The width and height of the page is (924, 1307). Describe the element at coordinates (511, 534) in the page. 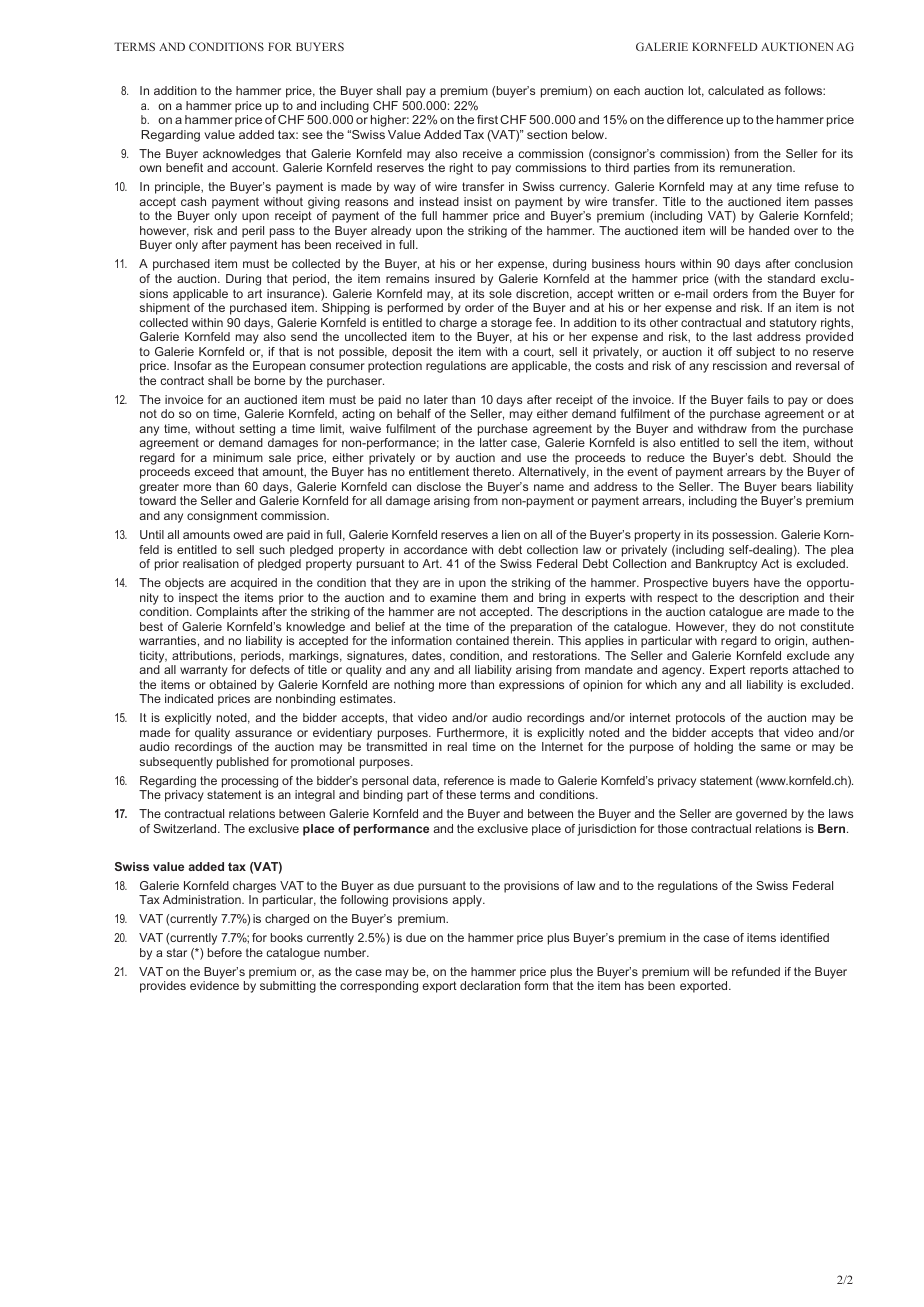

I see `lien` at that location.
